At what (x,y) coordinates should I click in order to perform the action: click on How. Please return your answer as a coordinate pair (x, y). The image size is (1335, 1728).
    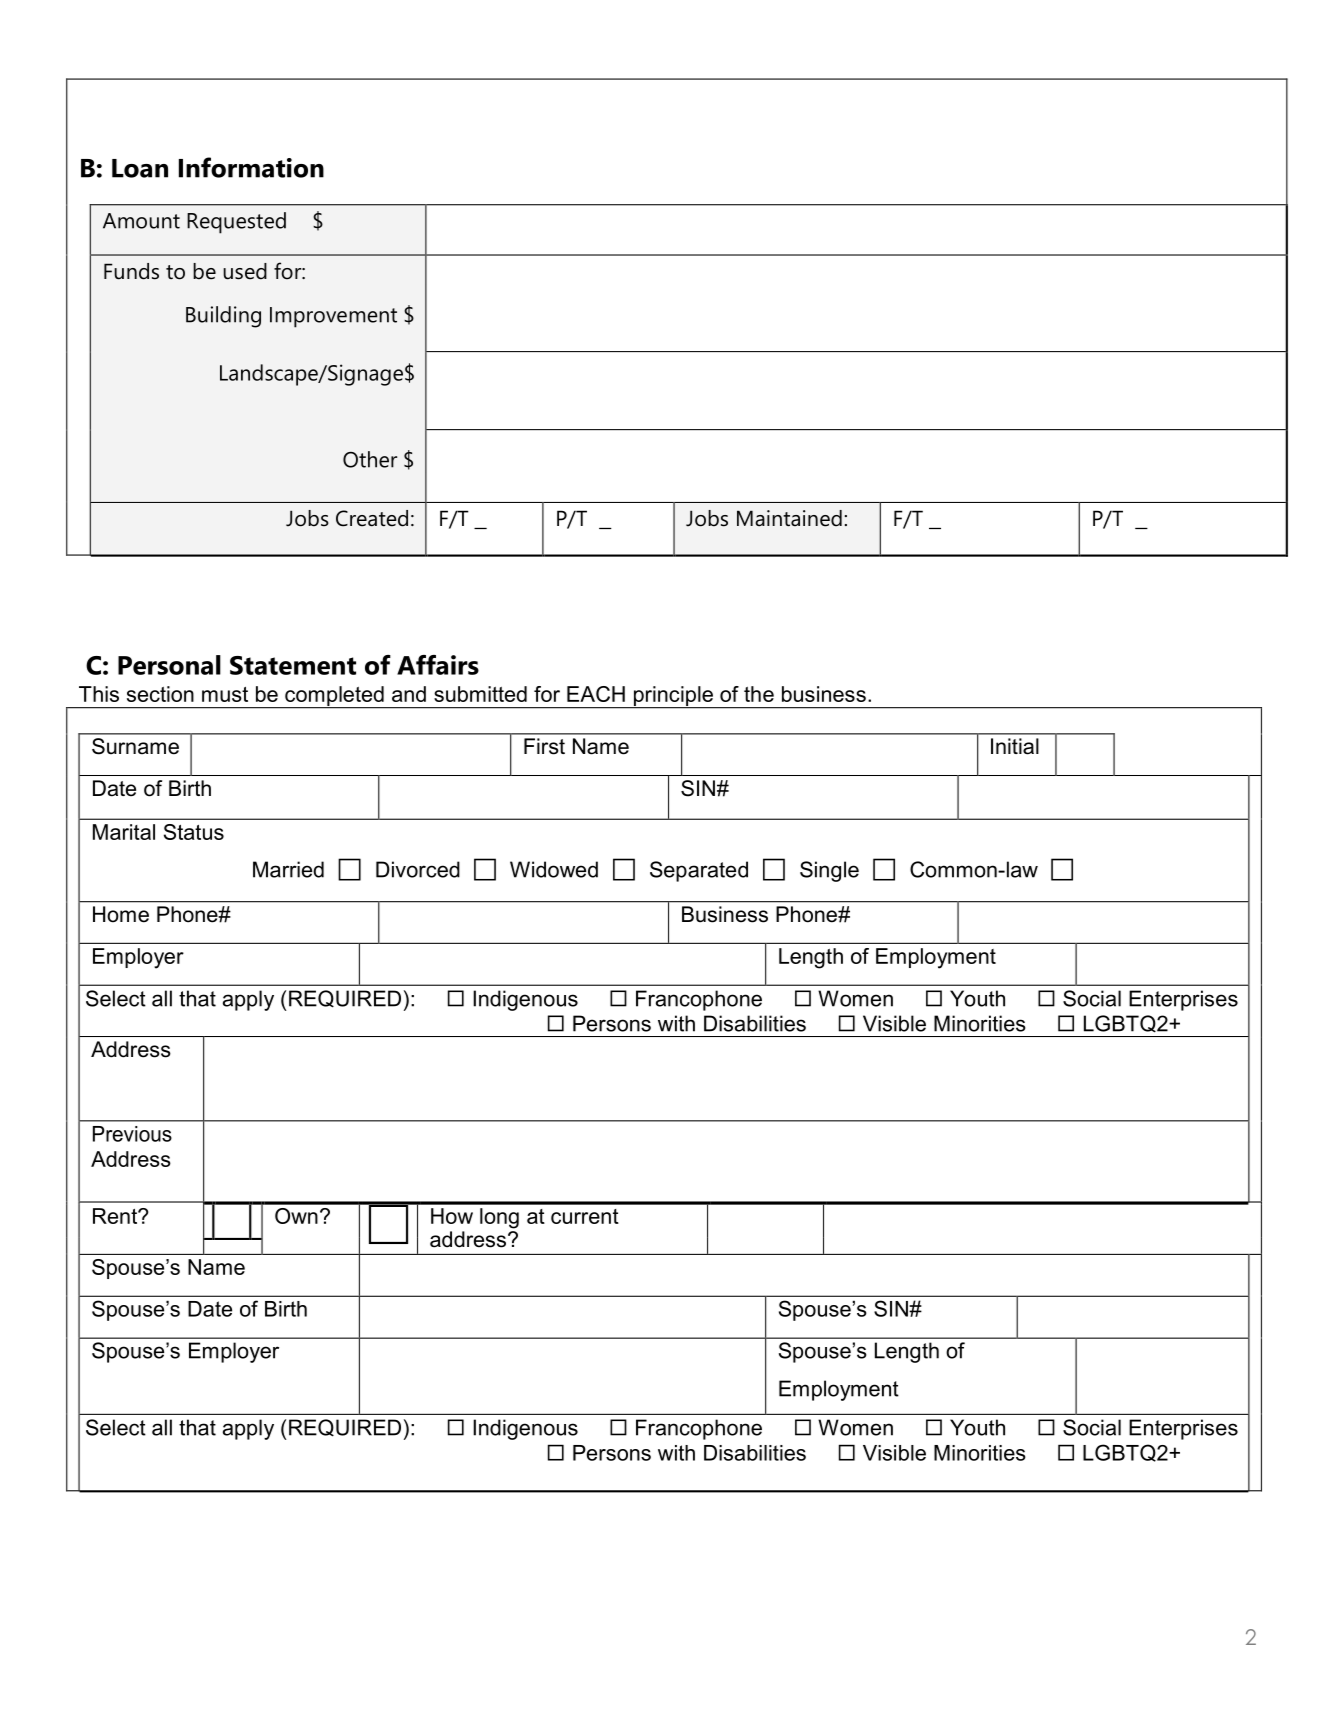
    Looking at the image, I should click on (452, 1216).
